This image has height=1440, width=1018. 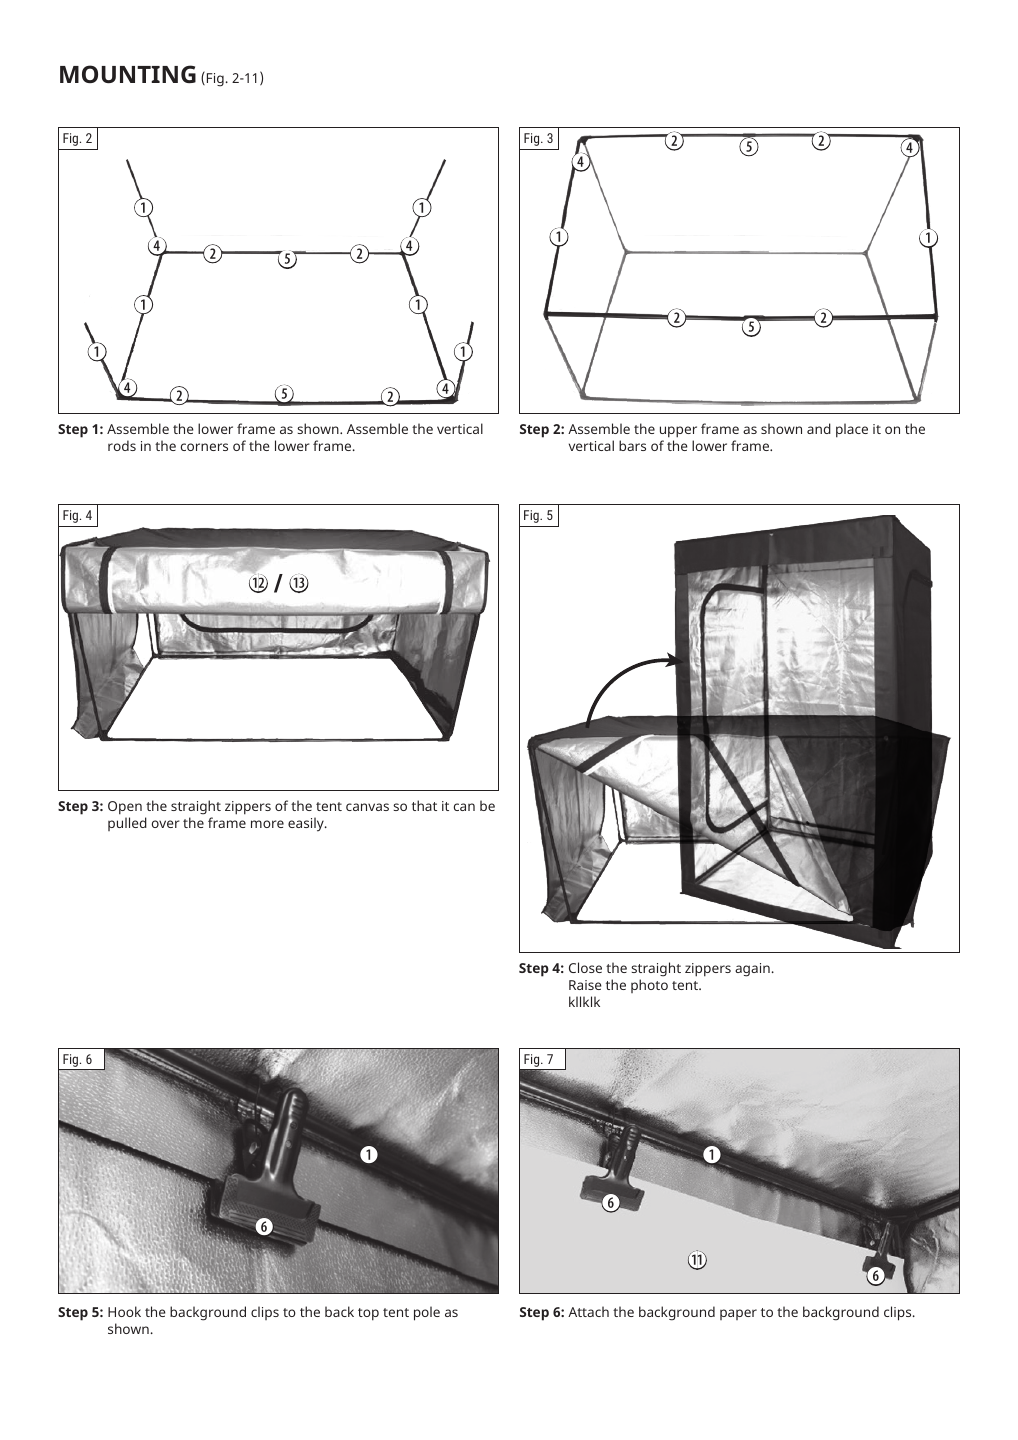 What do you see at coordinates (125, 808) in the image?
I see `Open` at bounding box center [125, 808].
